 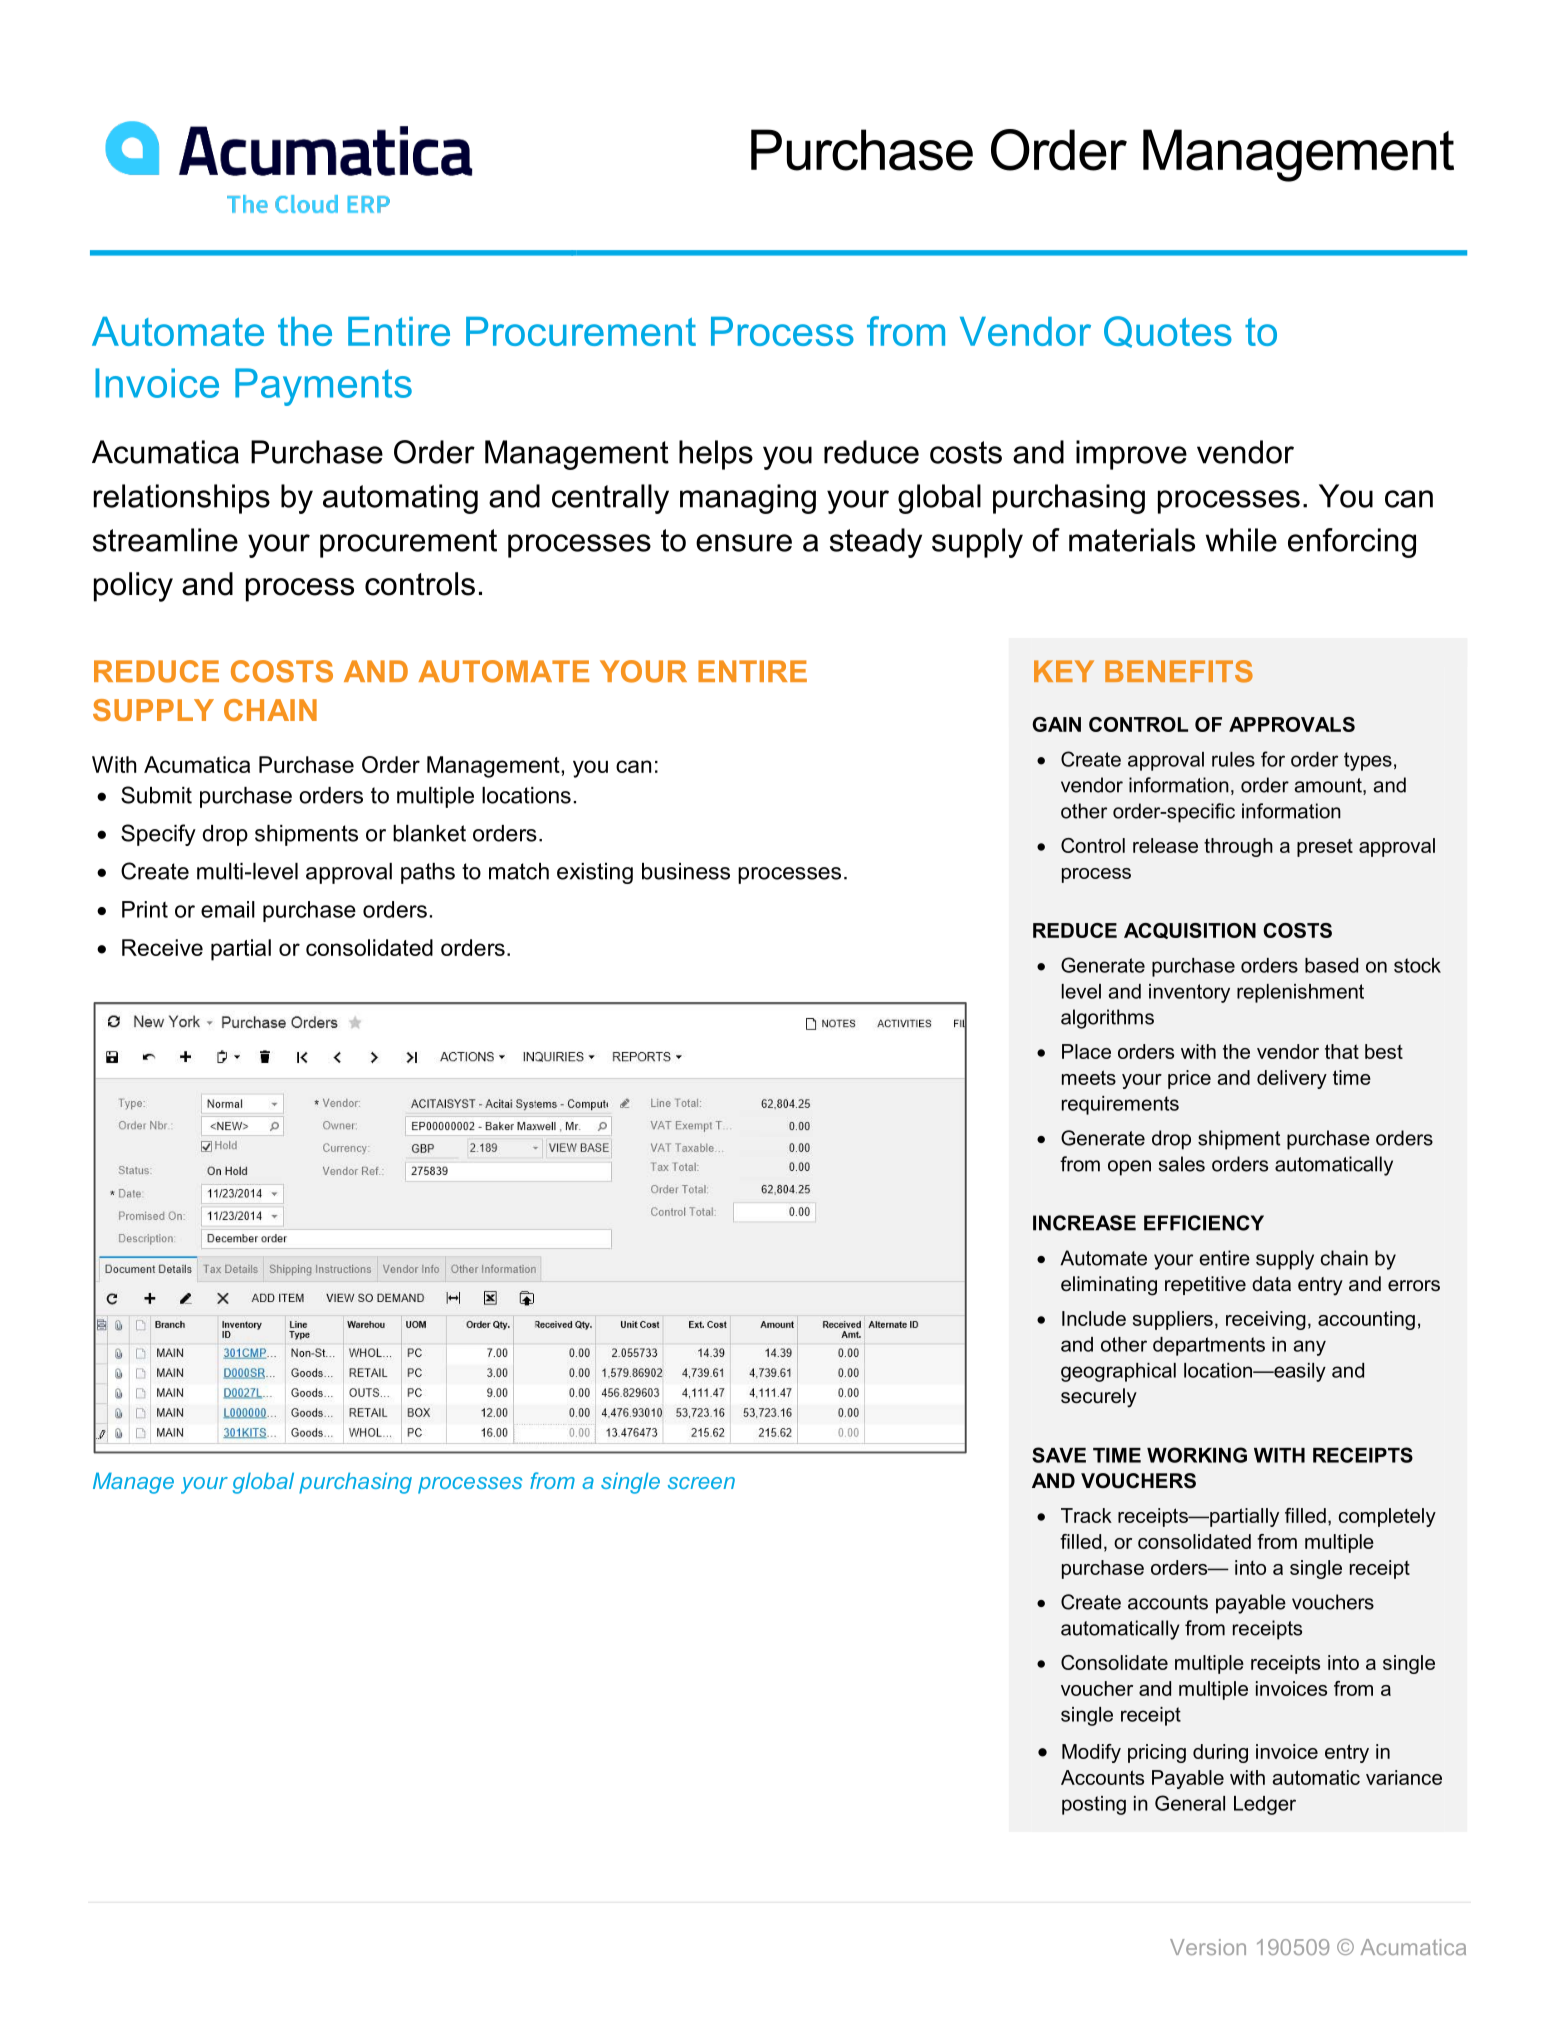 What do you see at coordinates (1181, 1164) in the screenshot?
I see `sales` at bounding box center [1181, 1164].
